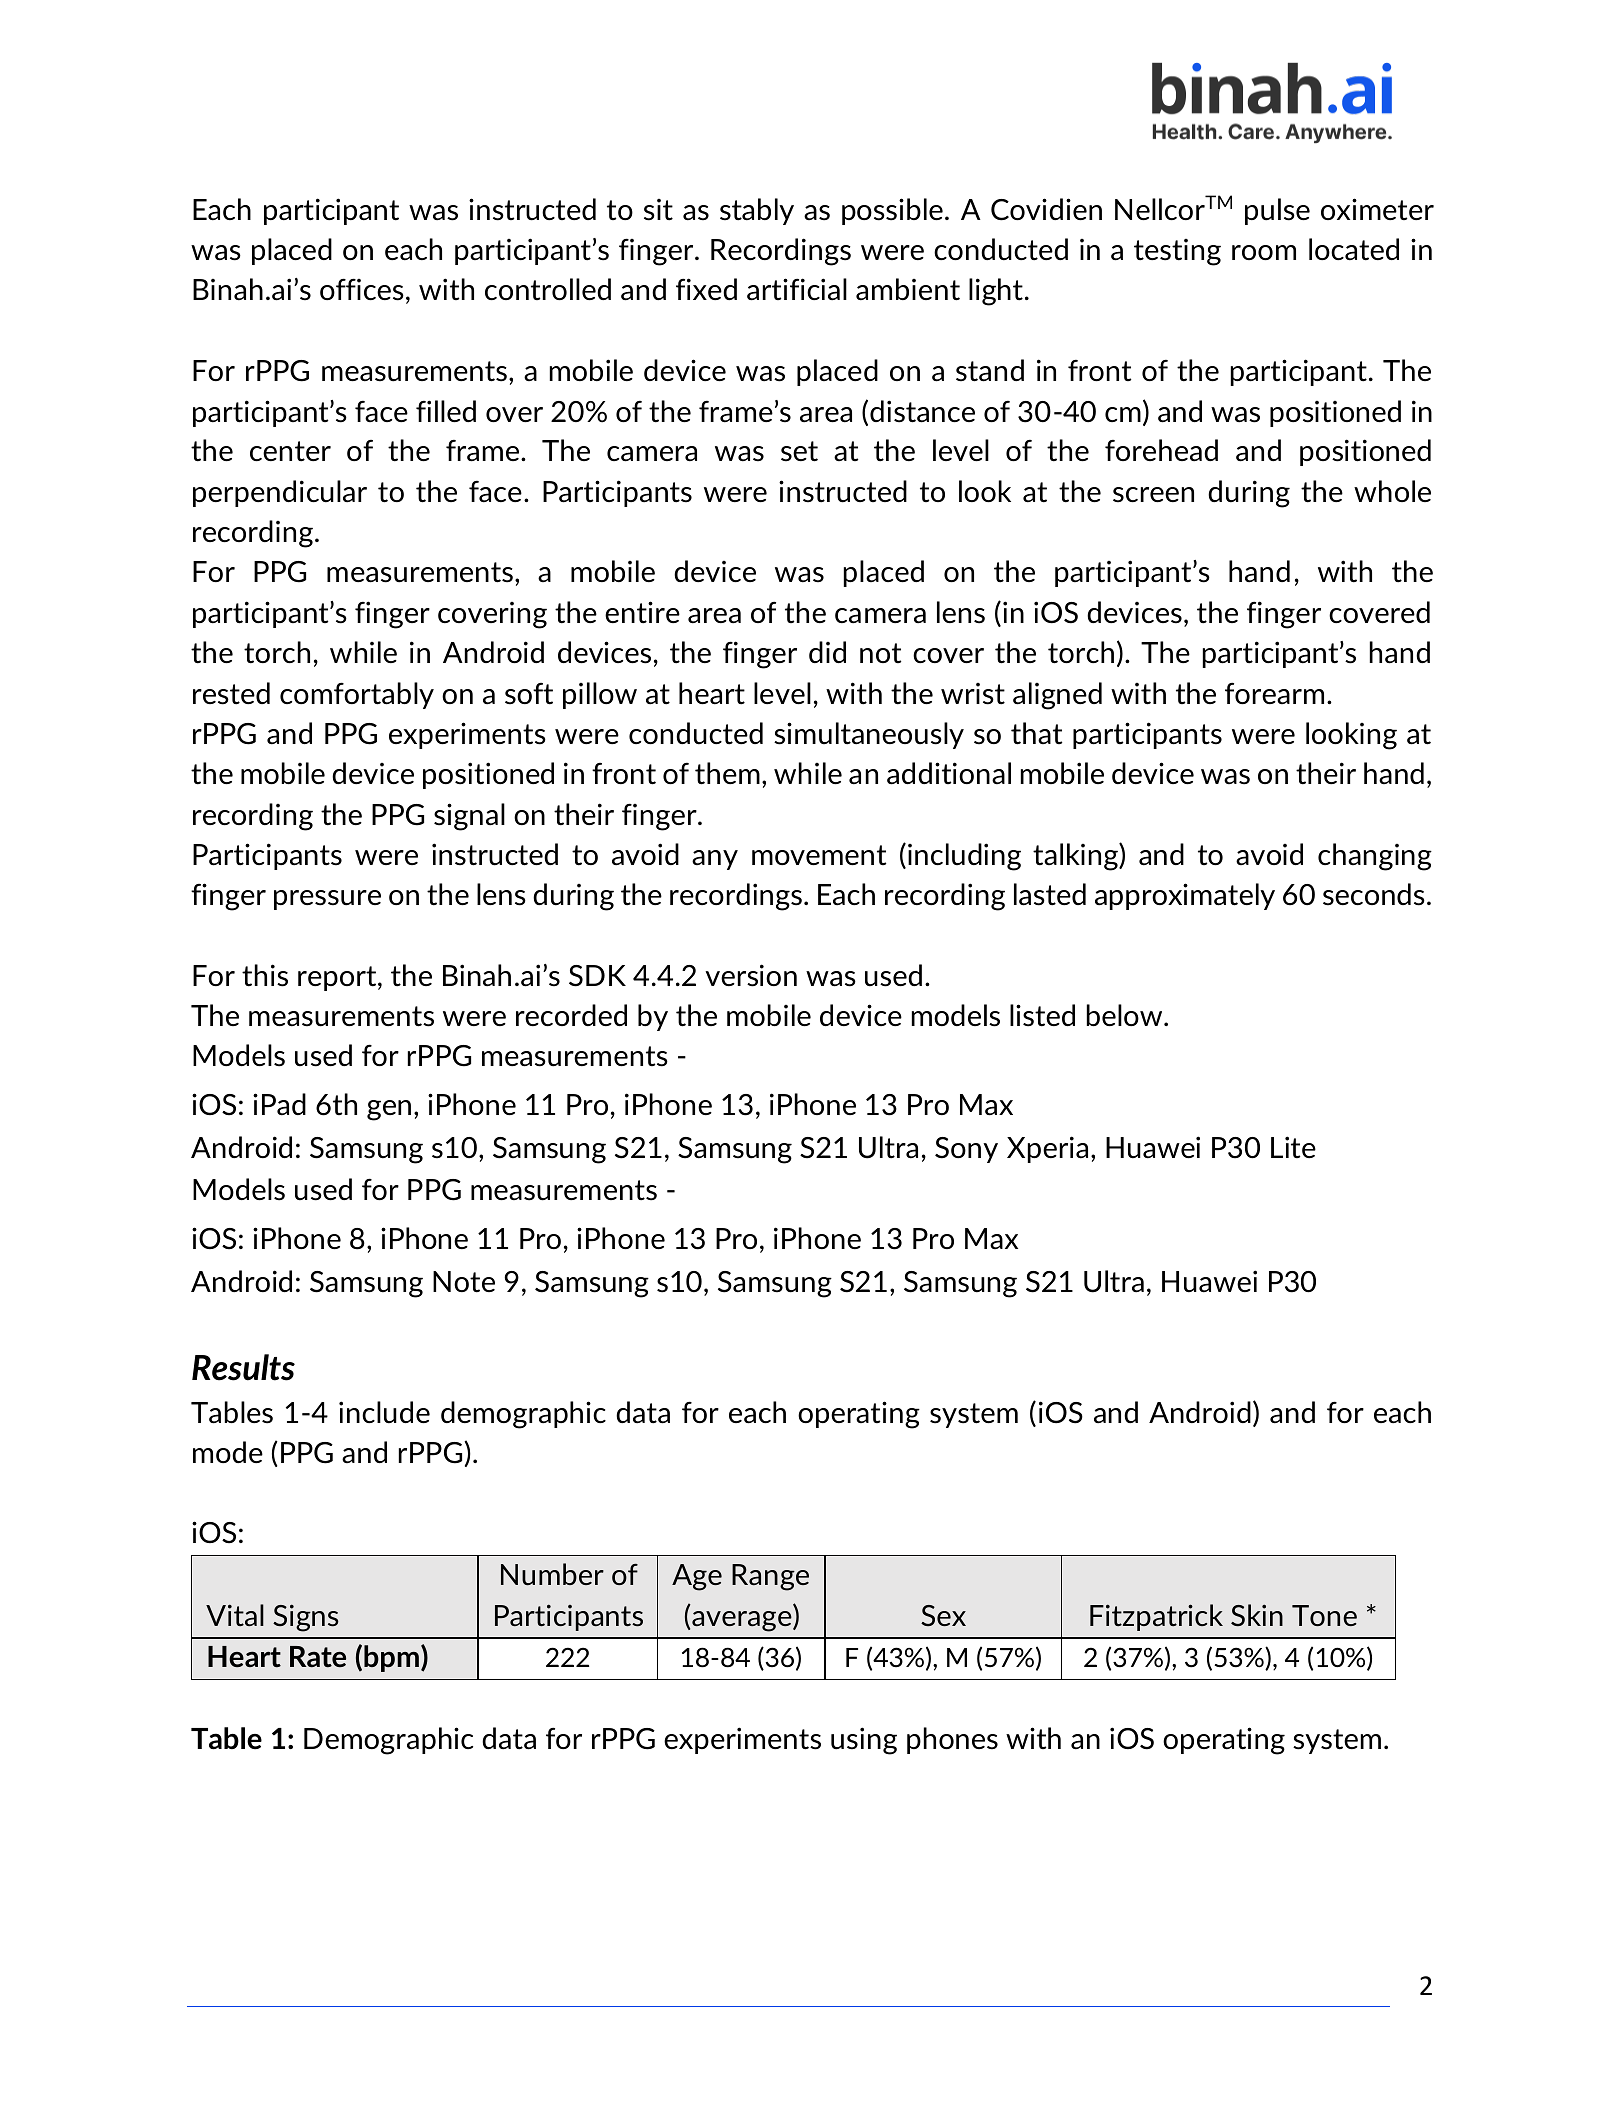 This screenshot has width=1624, height=2102. What do you see at coordinates (391, 1658) in the screenshot?
I see `bpm` at bounding box center [391, 1658].
